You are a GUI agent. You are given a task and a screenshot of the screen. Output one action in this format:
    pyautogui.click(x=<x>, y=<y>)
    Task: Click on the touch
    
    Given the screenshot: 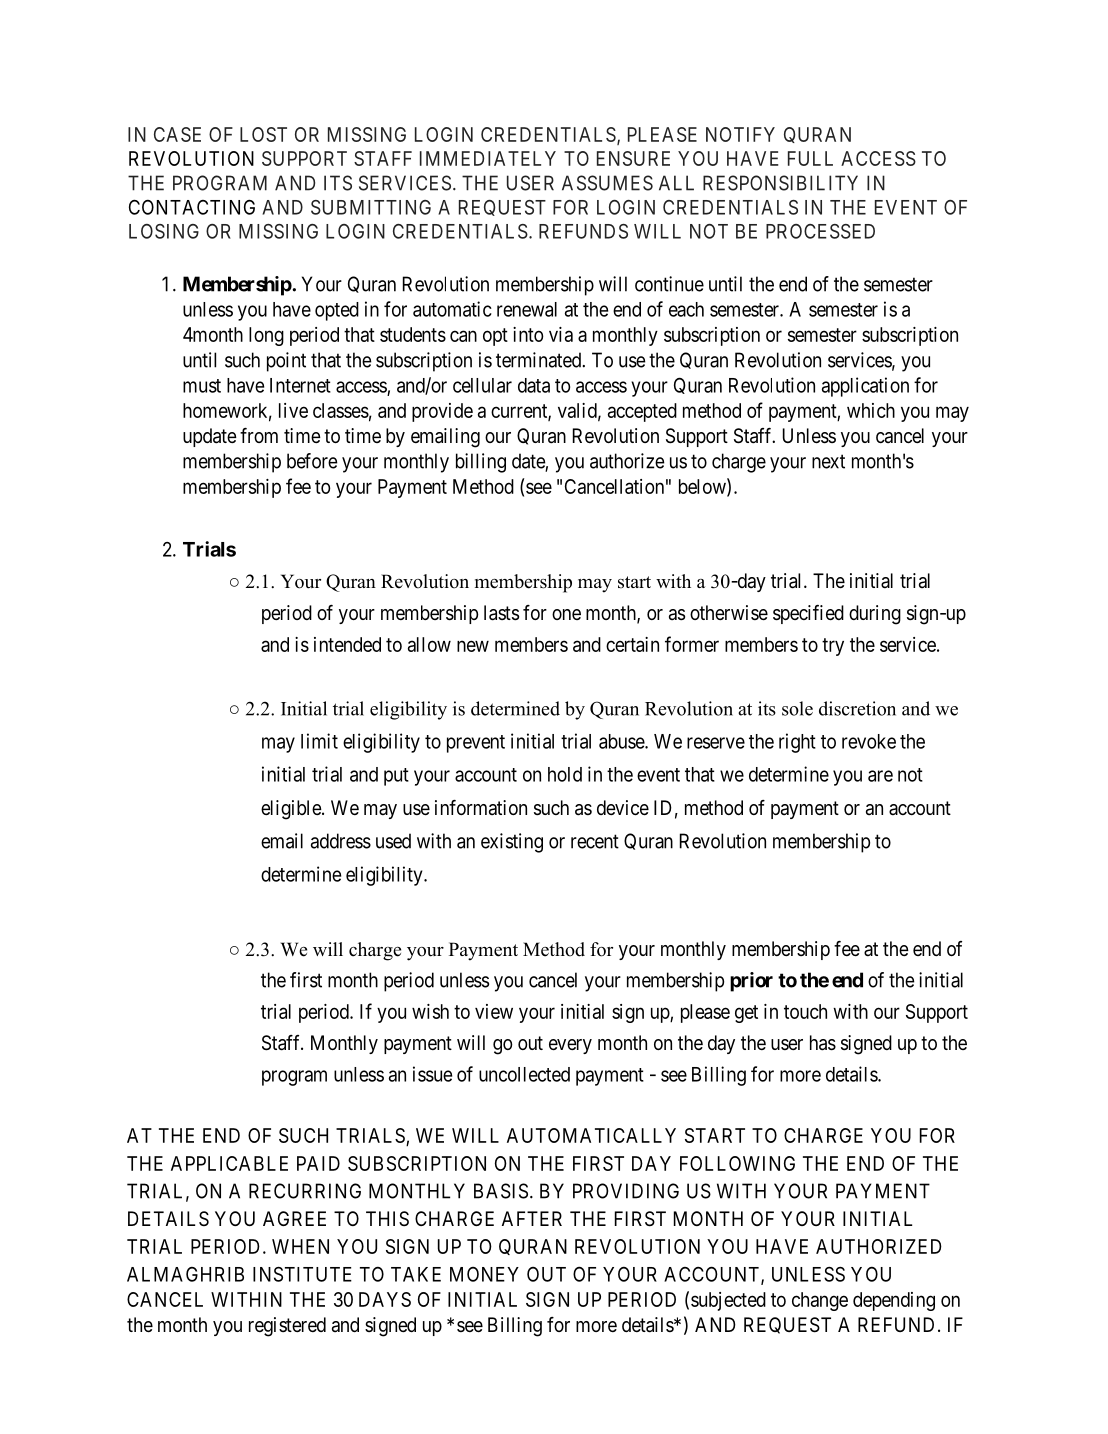 What is the action you would take?
    pyautogui.click(x=805, y=1011)
